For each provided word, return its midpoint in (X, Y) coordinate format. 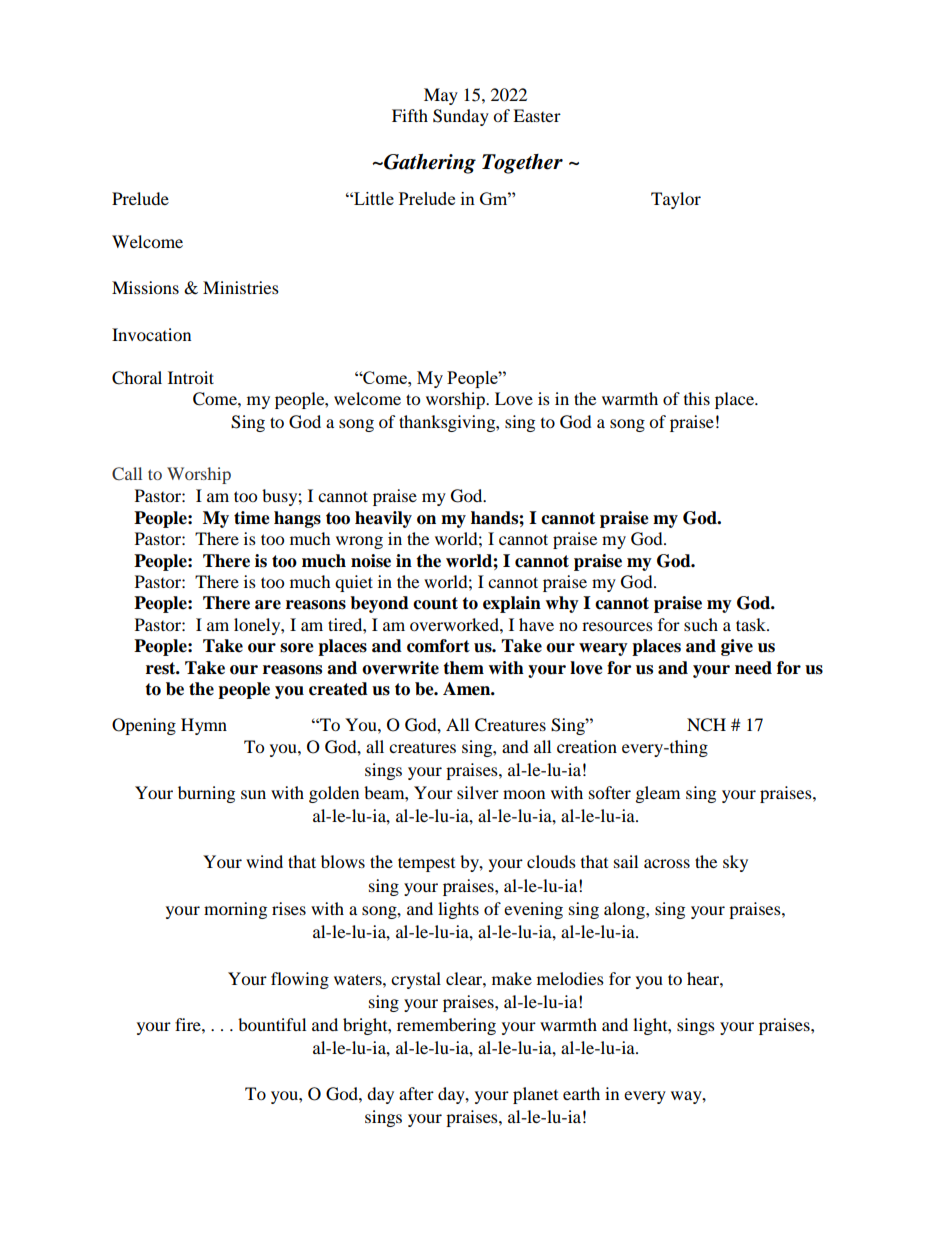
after (416, 1093)
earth (581, 1093)
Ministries (241, 287)
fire (189, 1024)
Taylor (676, 200)
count (435, 603)
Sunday (461, 117)
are (268, 605)
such (701, 624)
